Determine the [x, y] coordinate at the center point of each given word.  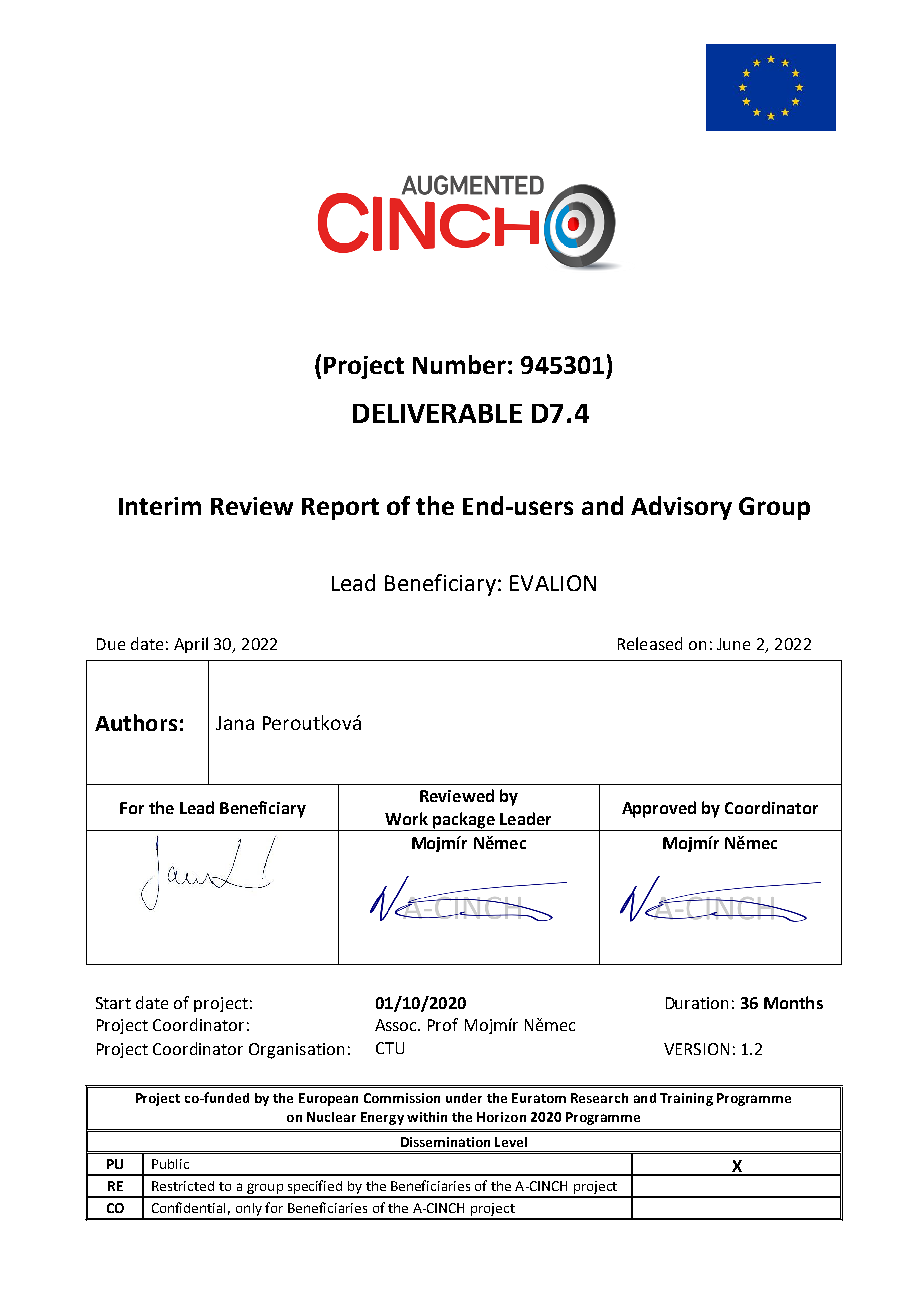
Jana [235, 723]
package [464, 821]
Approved [659, 809]
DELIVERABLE [437, 413]
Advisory [681, 508]
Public [170, 1164]
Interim [160, 506]
